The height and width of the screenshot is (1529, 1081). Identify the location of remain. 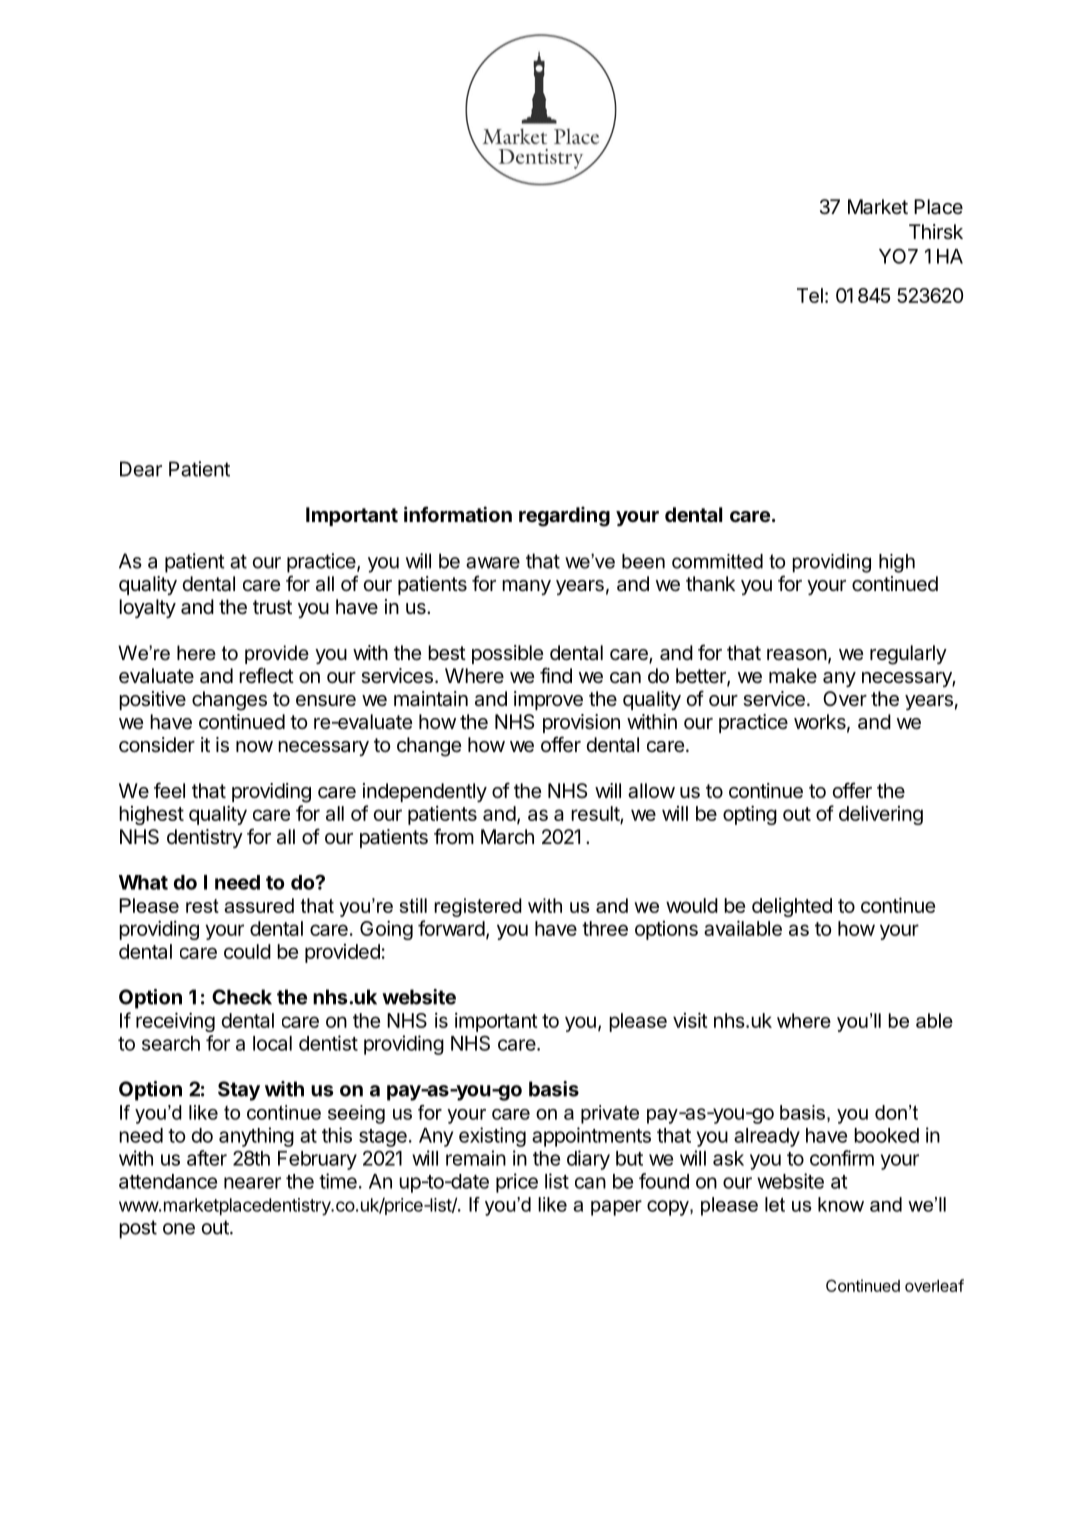
(476, 1158).
